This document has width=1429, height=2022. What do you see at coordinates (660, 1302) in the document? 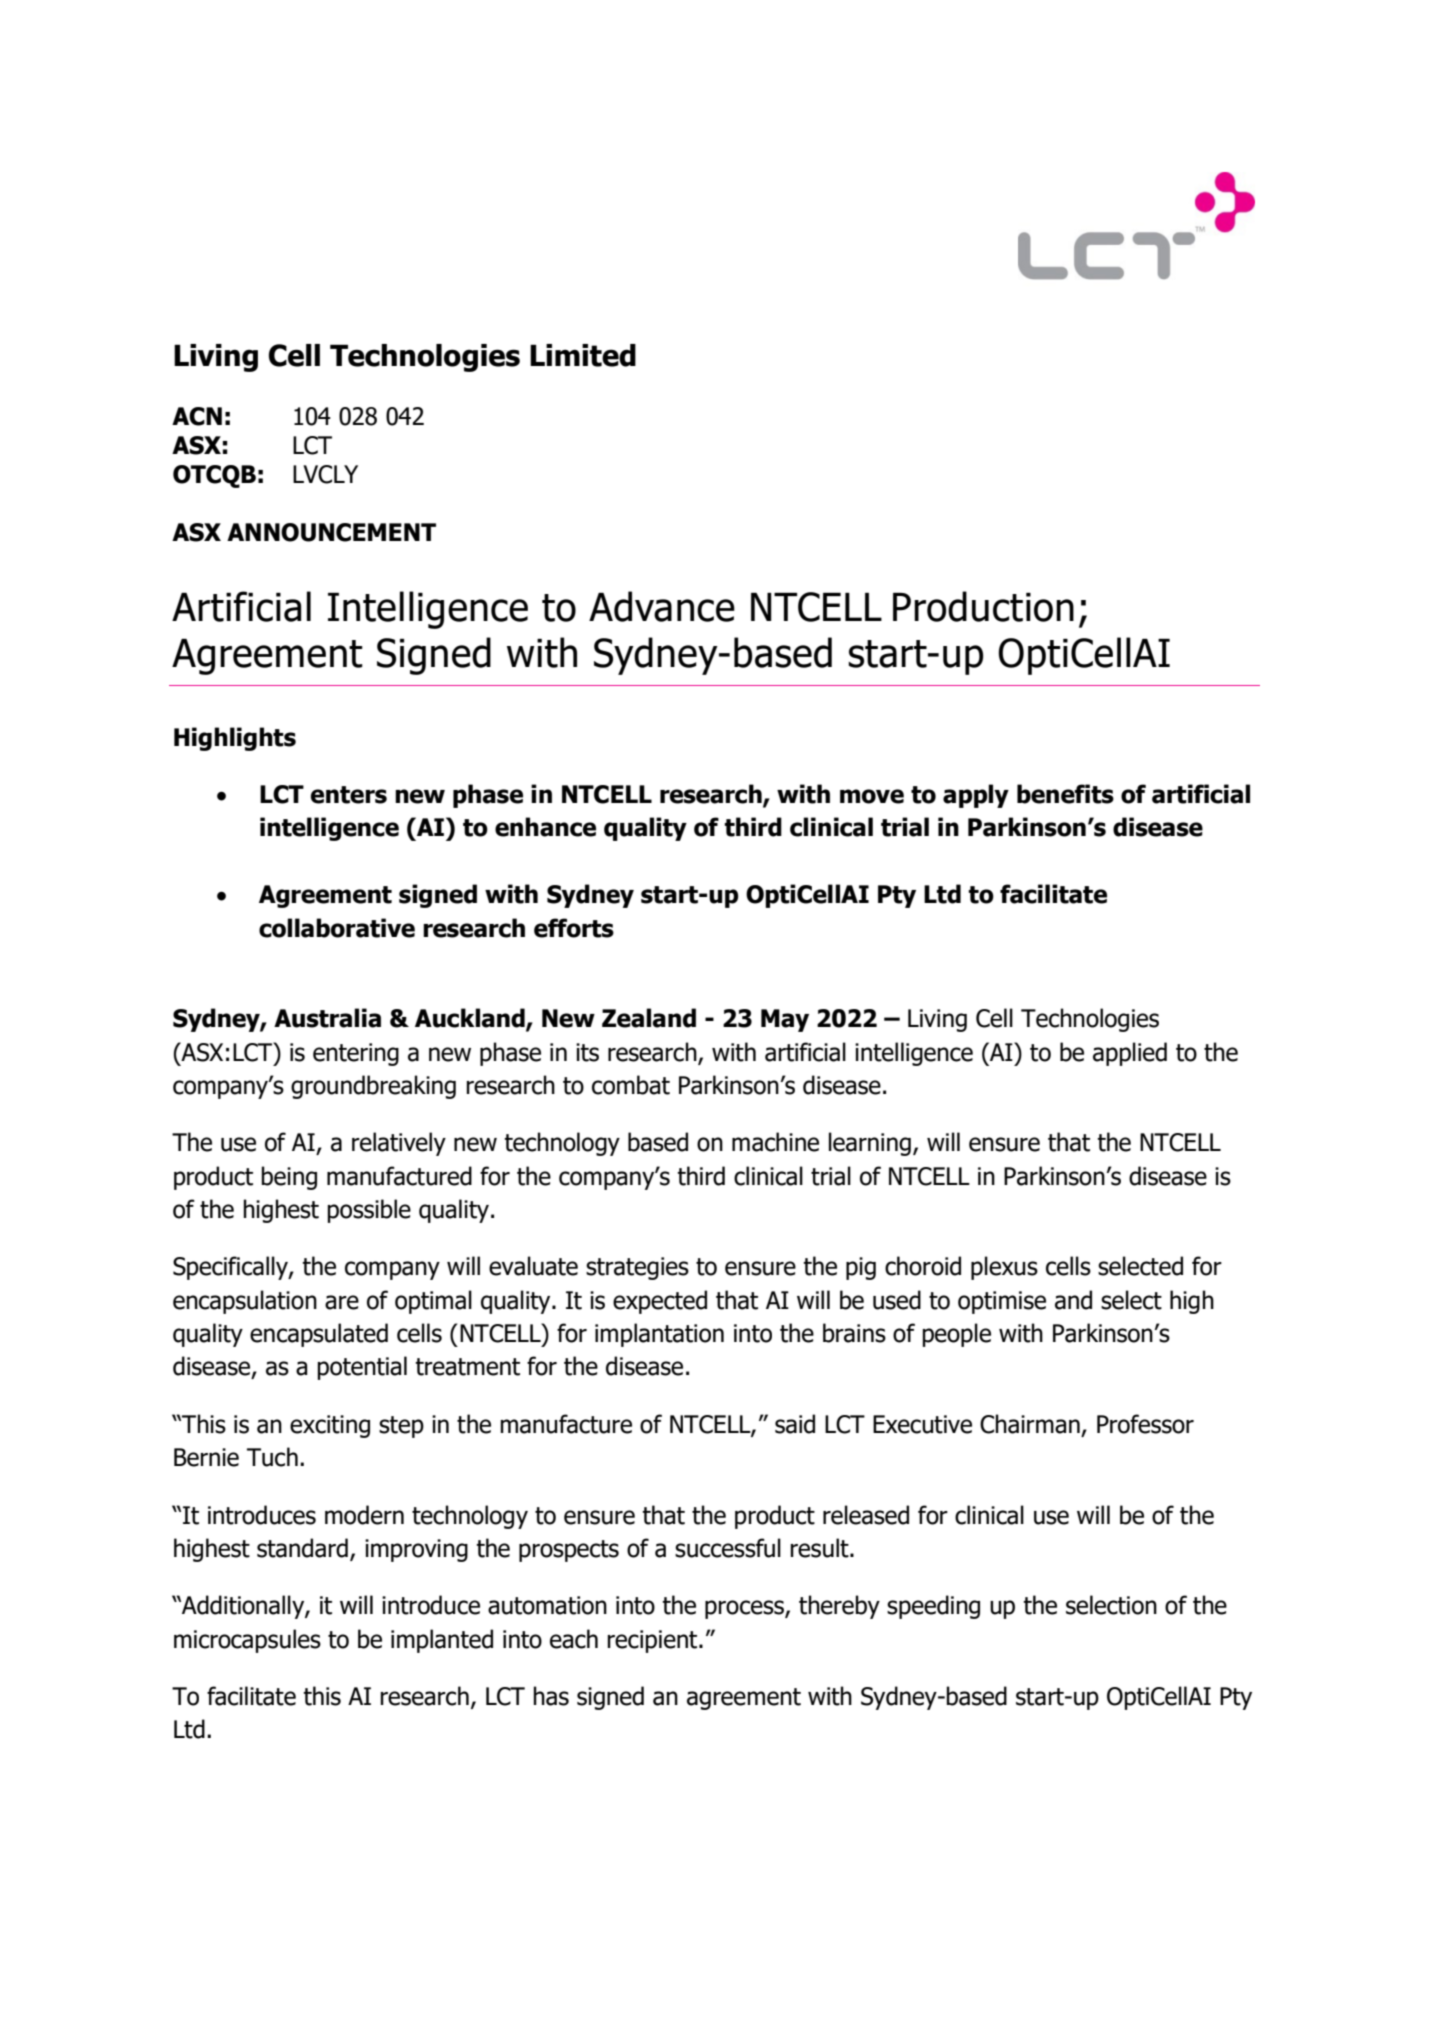
I see `expected` at bounding box center [660, 1302].
